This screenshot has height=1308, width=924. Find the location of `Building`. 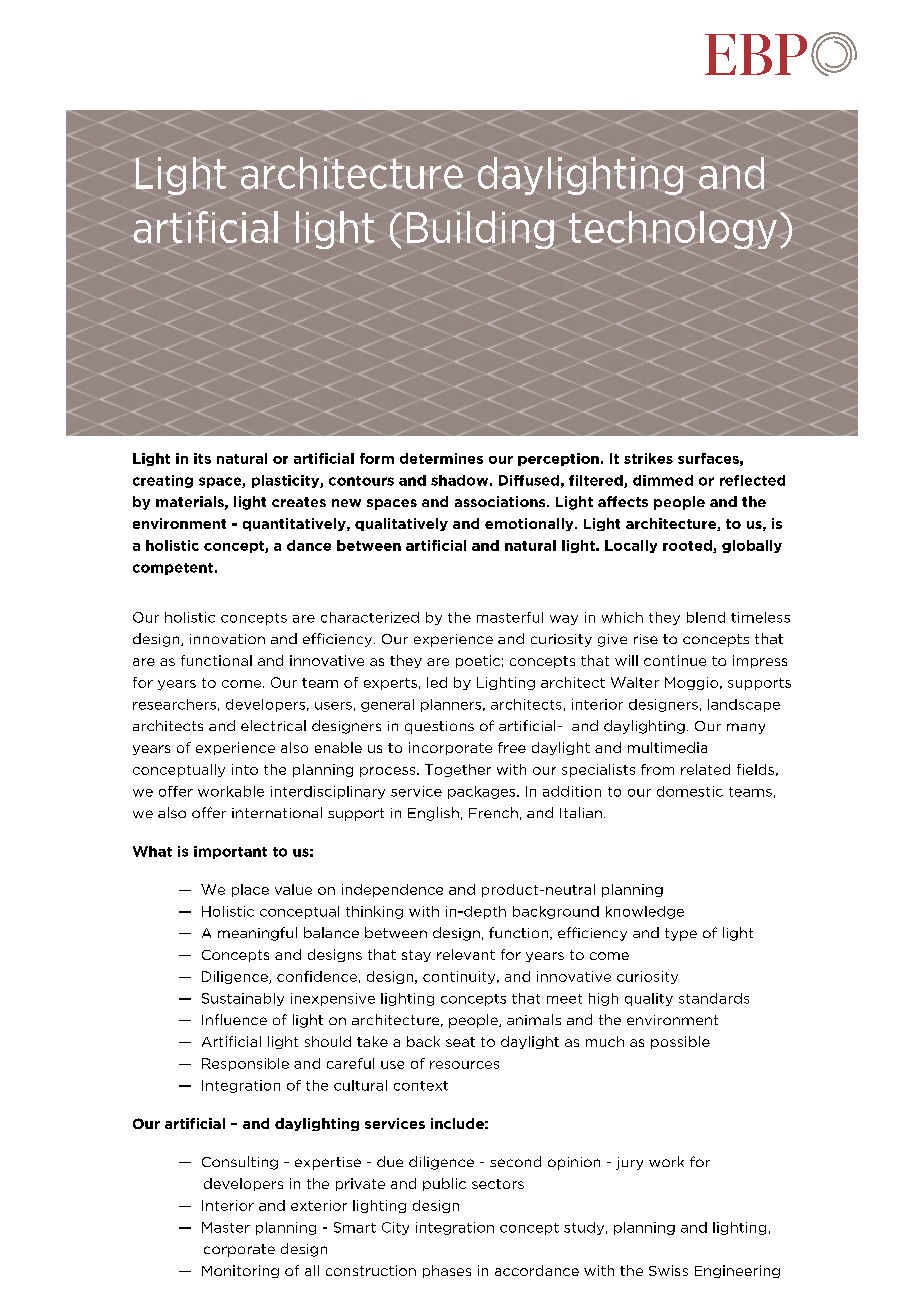

Building is located at coordinates (481, 229).
